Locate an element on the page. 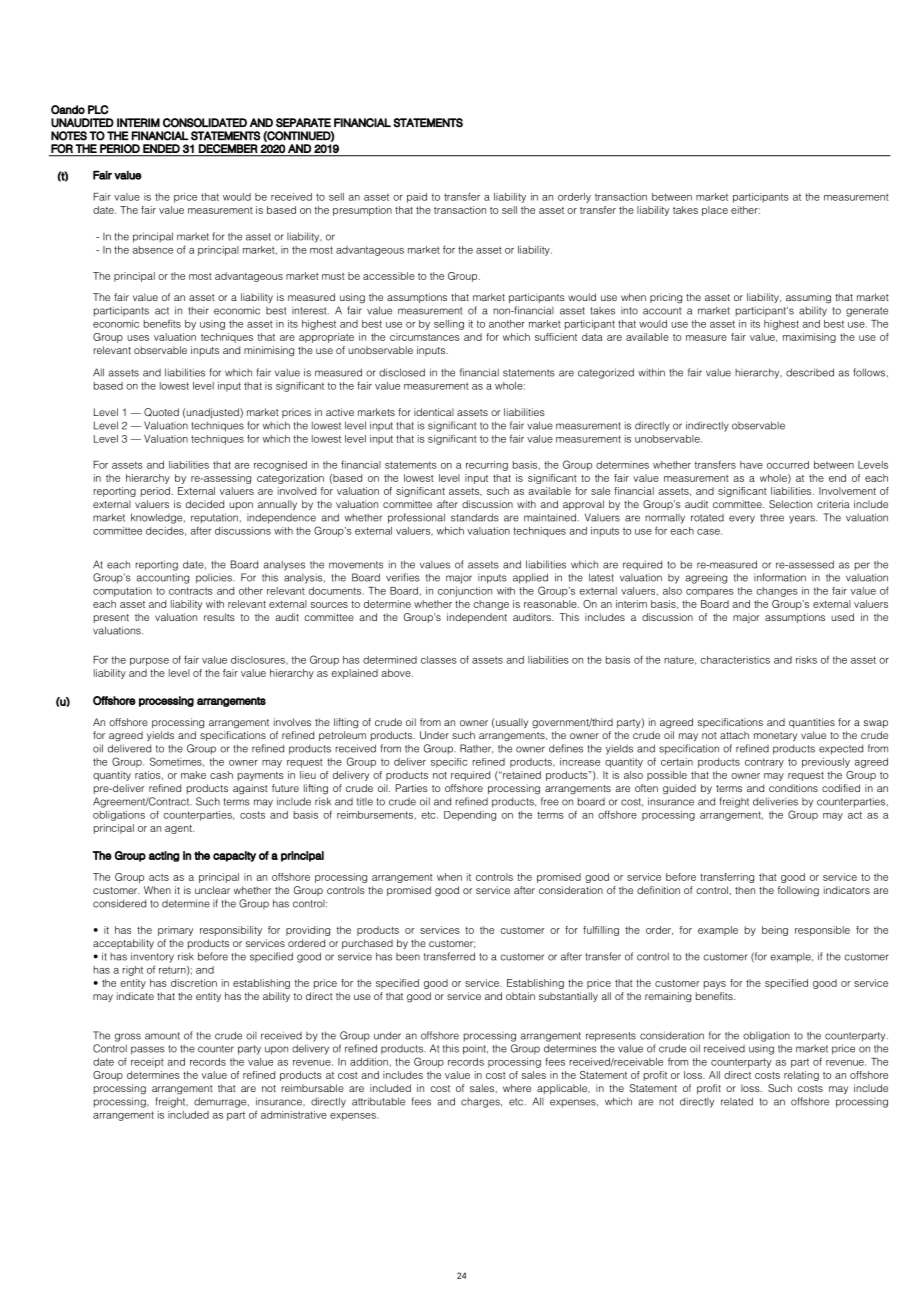 This document has height=1308, width=924. PLC is located at coordinates (98, 110).
